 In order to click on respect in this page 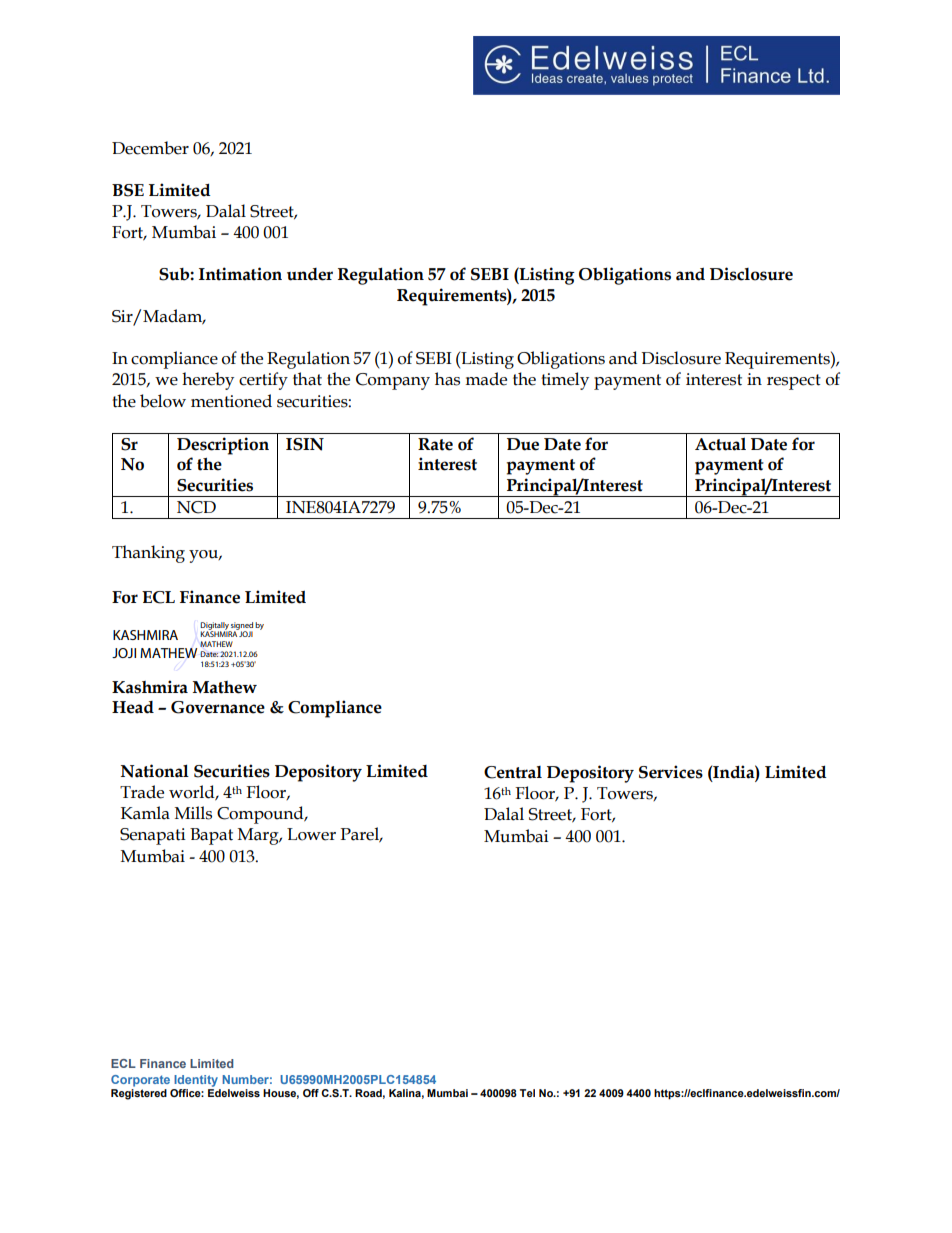, I will do `click(794, 382)`.
